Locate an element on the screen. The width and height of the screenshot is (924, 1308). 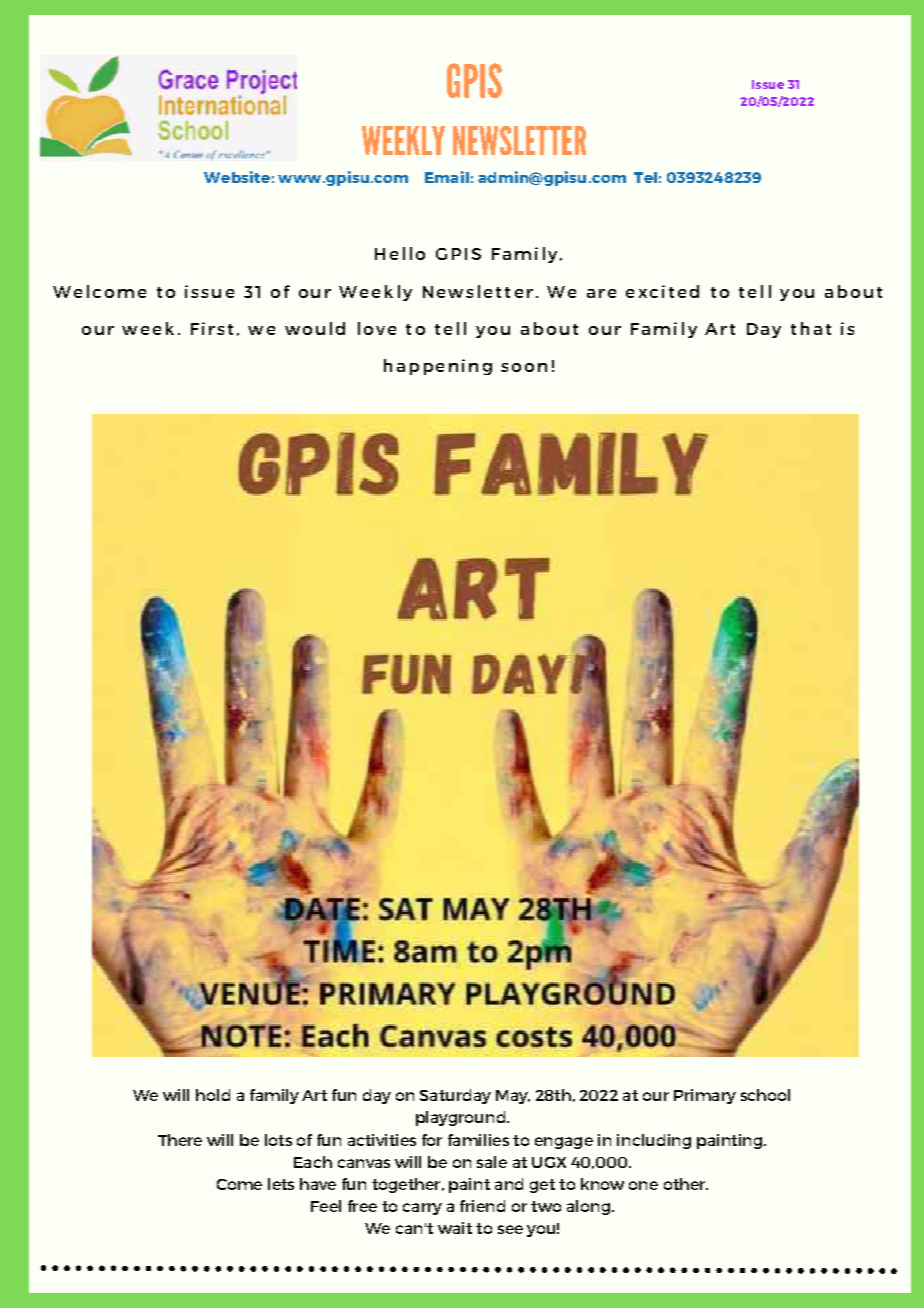
are is located at coordinates (601, 293).
